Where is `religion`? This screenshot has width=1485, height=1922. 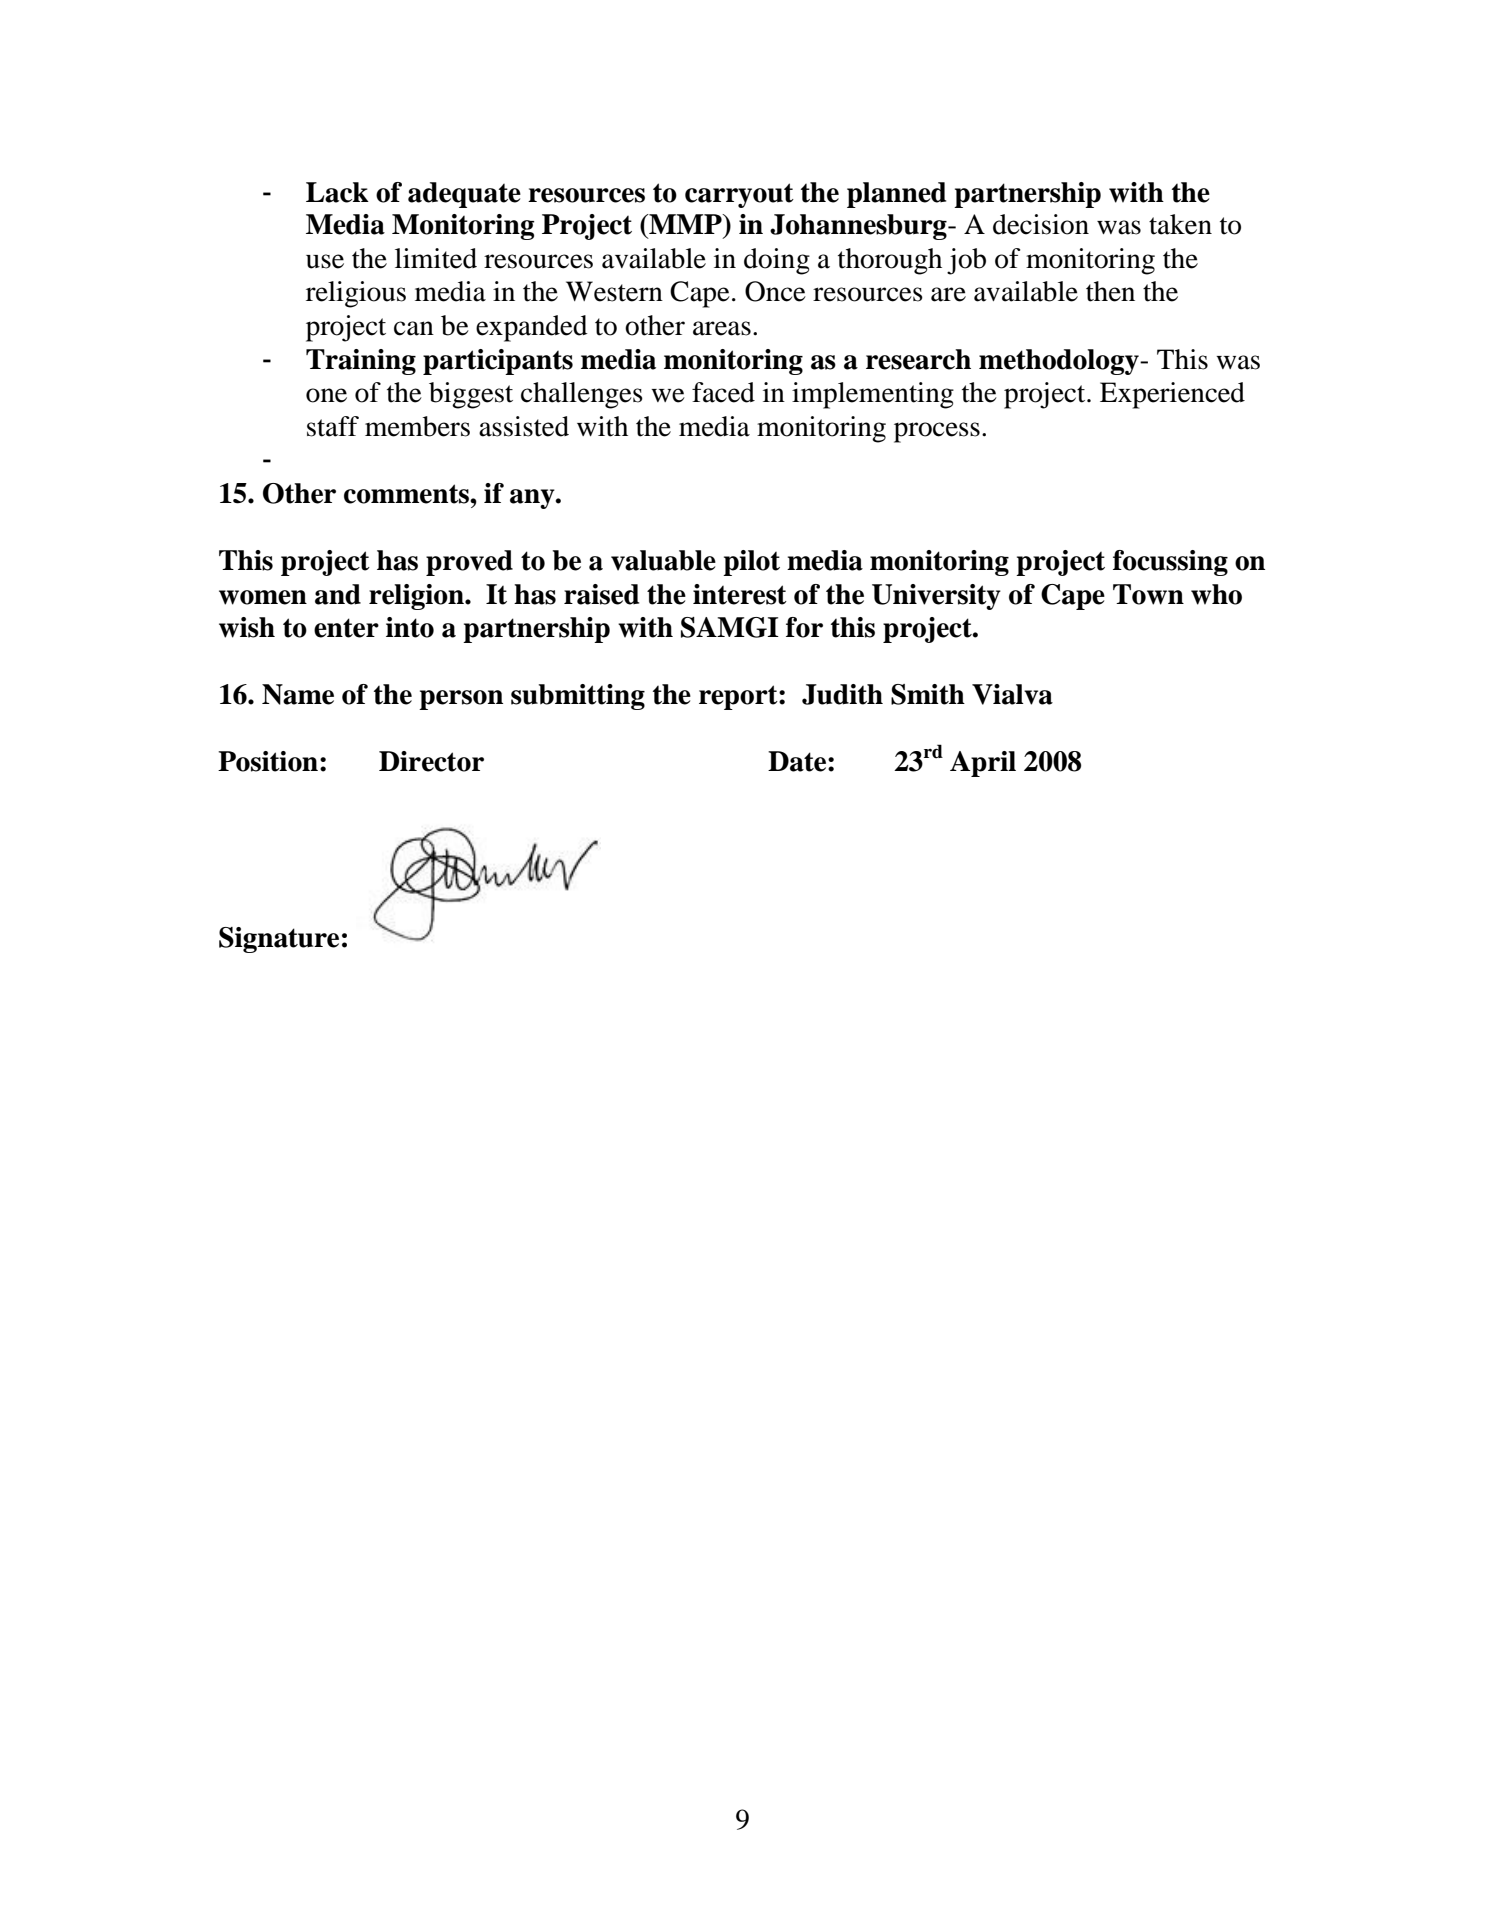
religion is located at coordinates (417, 597).
